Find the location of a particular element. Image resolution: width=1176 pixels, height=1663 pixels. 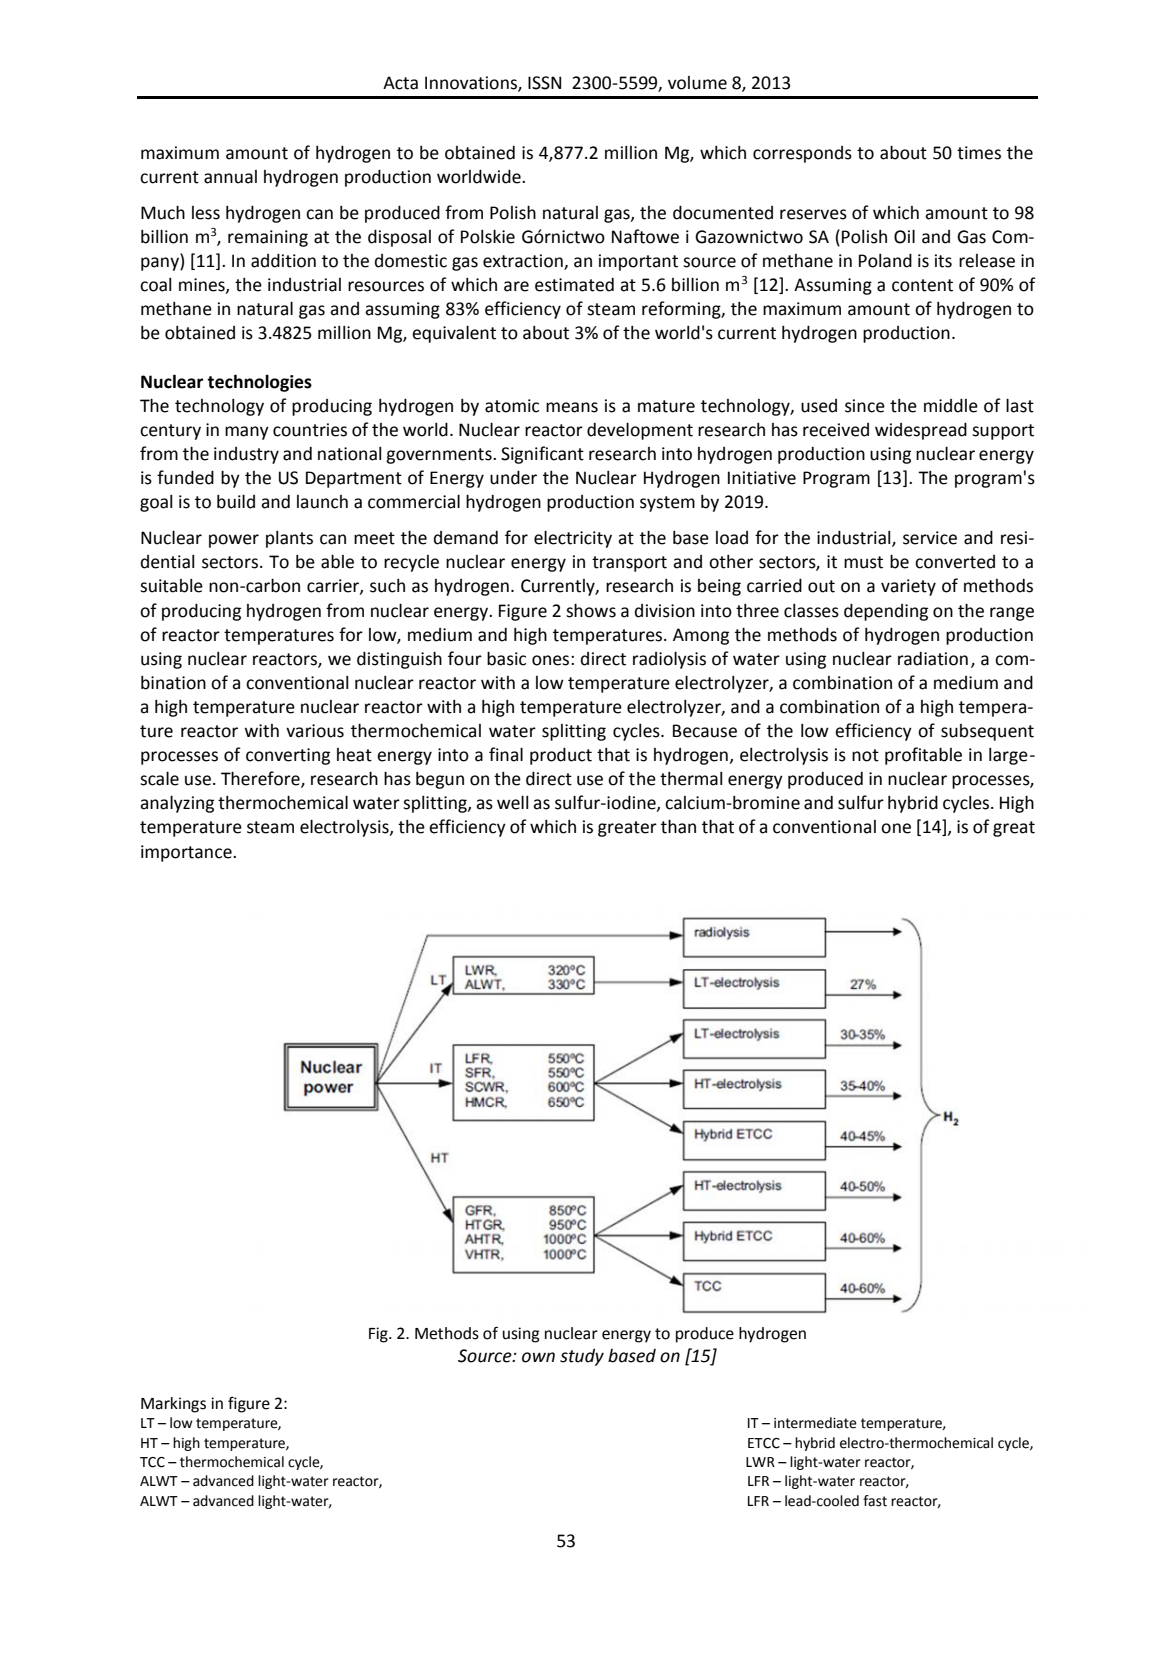

well is located at coordinates (512, 802).
